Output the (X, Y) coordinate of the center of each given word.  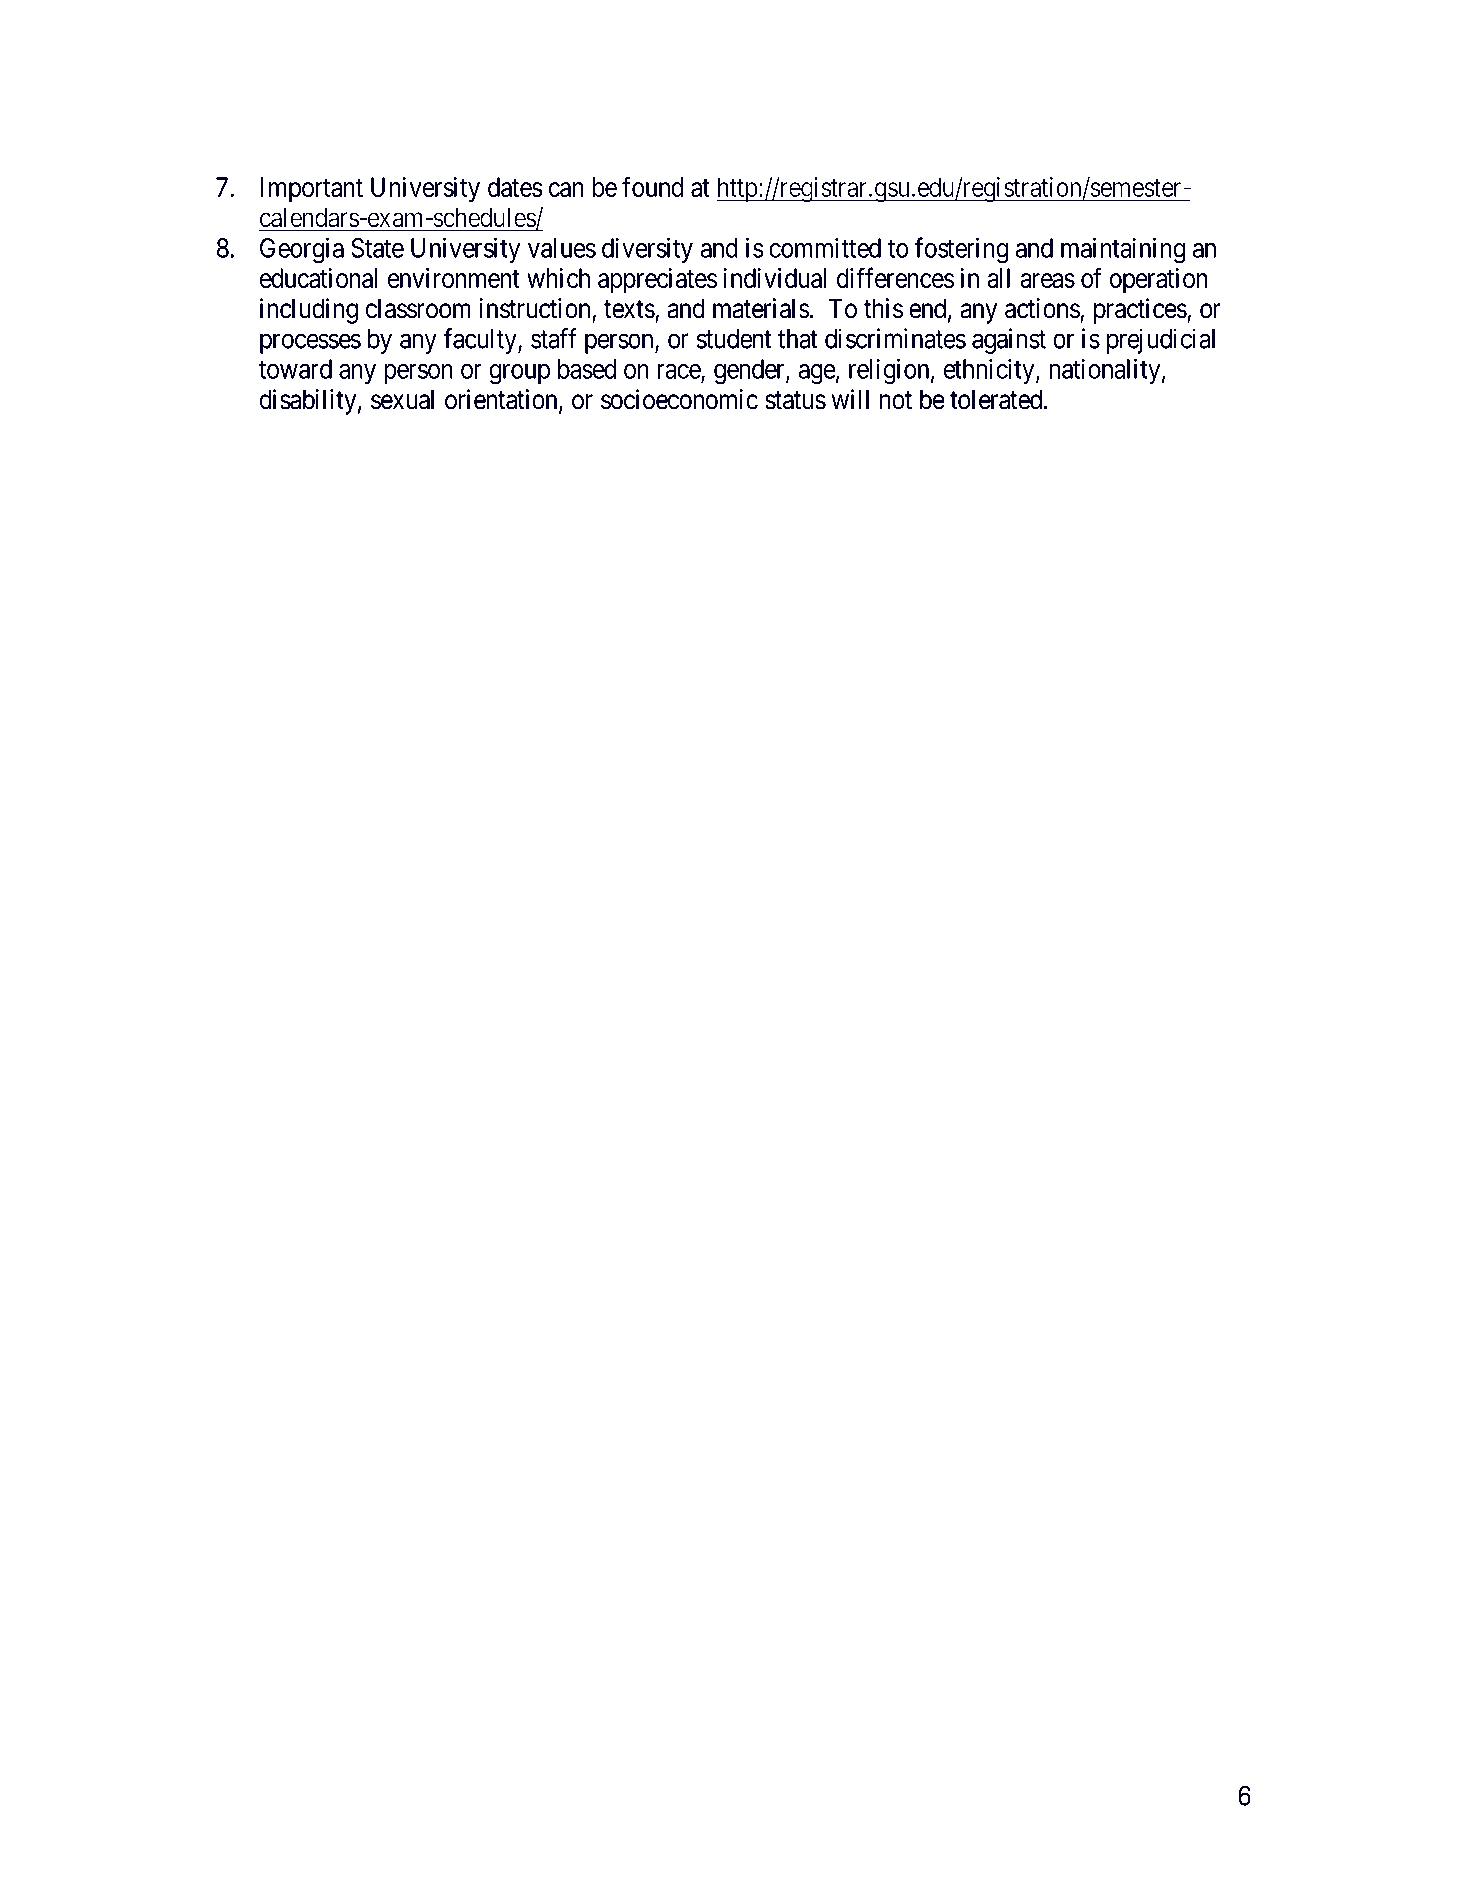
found (652, 186)
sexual (402, 399)
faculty (481, 341)
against (1009, 341)
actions (1043, 309)
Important (311, 190)
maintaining (1123, 250)
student (734, 339)
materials (761, 308)
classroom (418, 308)
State (377, 248)
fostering (961, 250)
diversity (647, 250)
